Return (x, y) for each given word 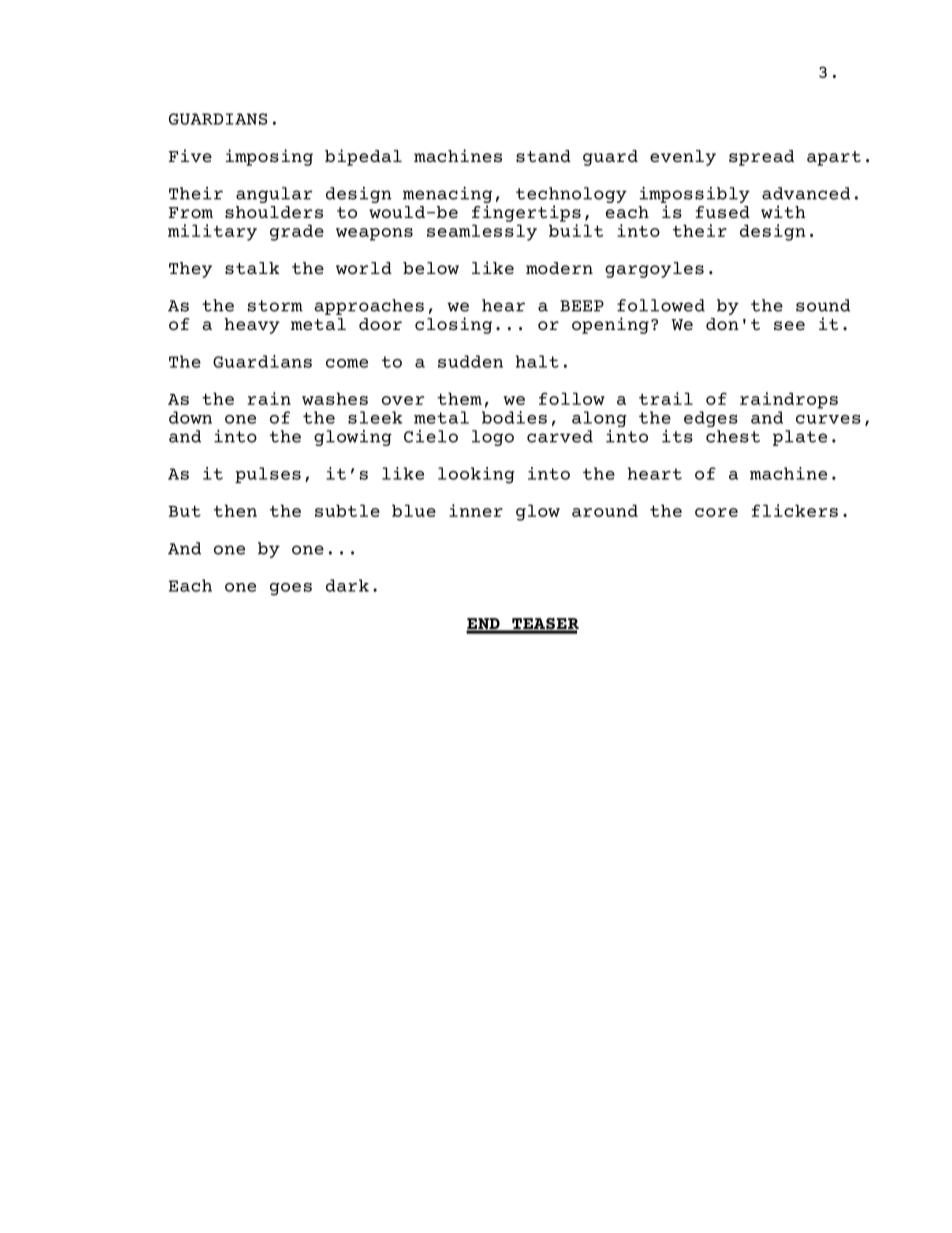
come (347, 363)
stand (543, 156)
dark (347, 585)
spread (761, 158)
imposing (269, 157)
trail (666, 398)
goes (291, 589)
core (716, 512)
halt (537, 361)
